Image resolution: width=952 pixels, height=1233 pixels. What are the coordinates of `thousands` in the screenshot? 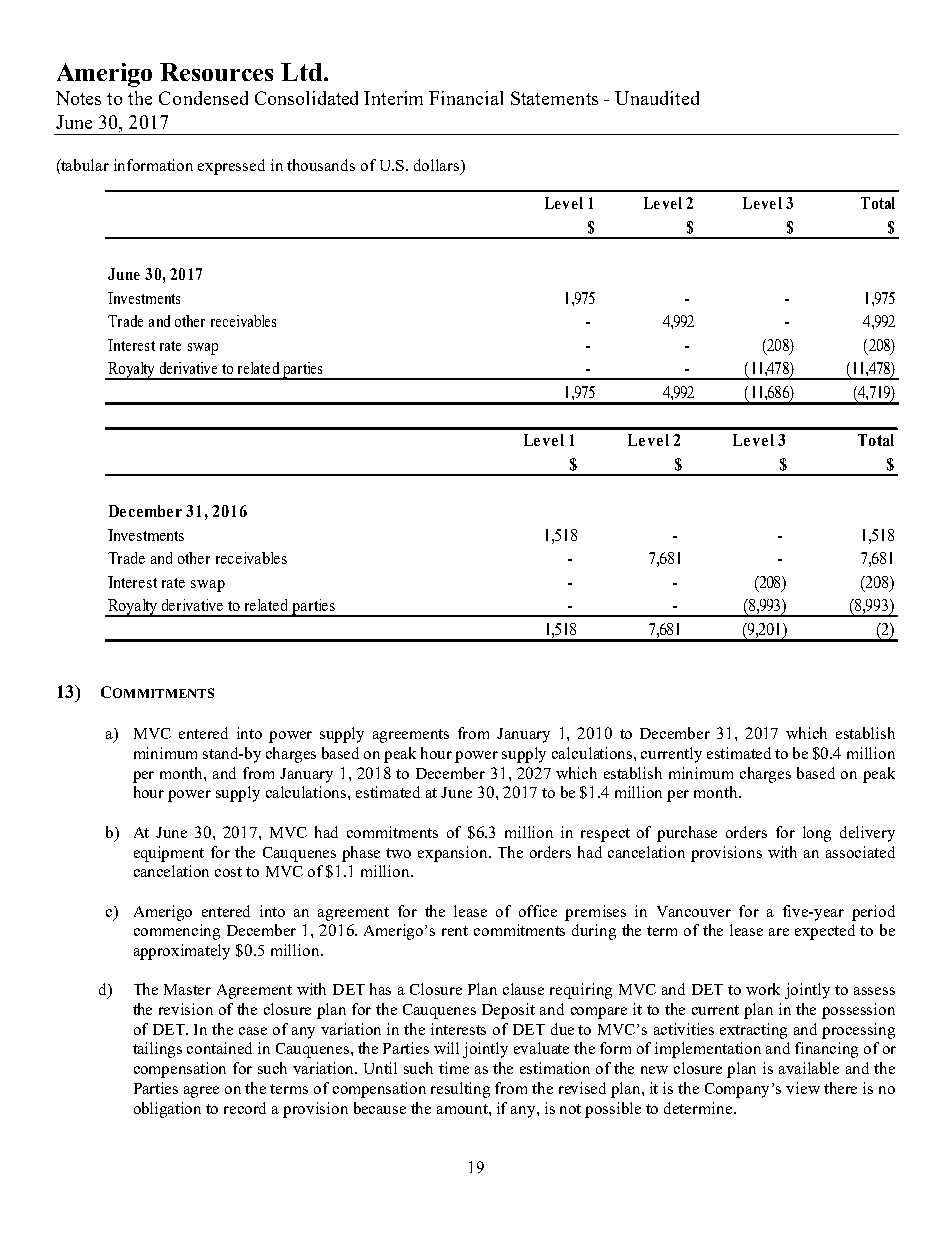 It's located at (321, 165).
